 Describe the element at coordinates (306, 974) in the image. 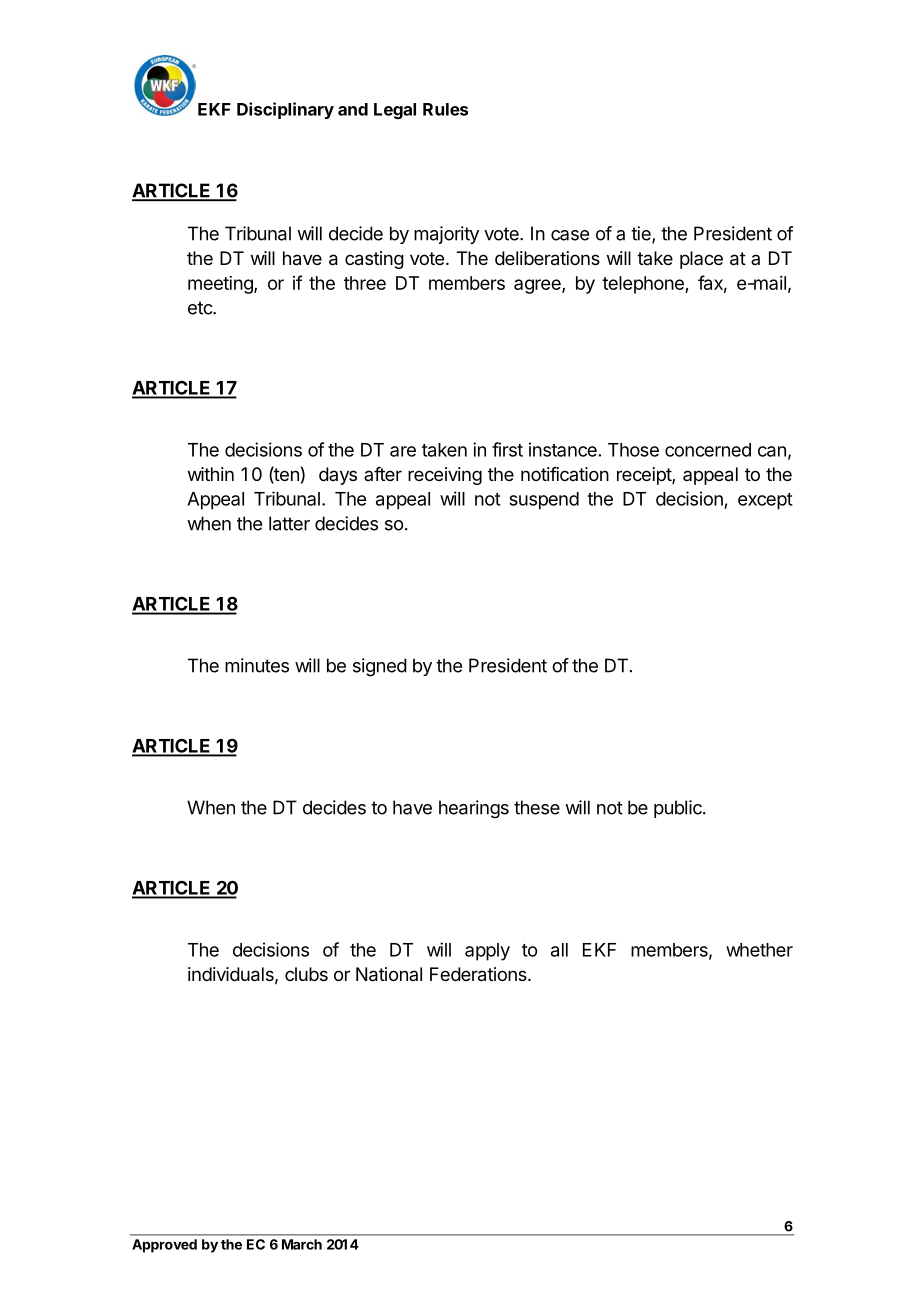

I see `clubs` at that location.
